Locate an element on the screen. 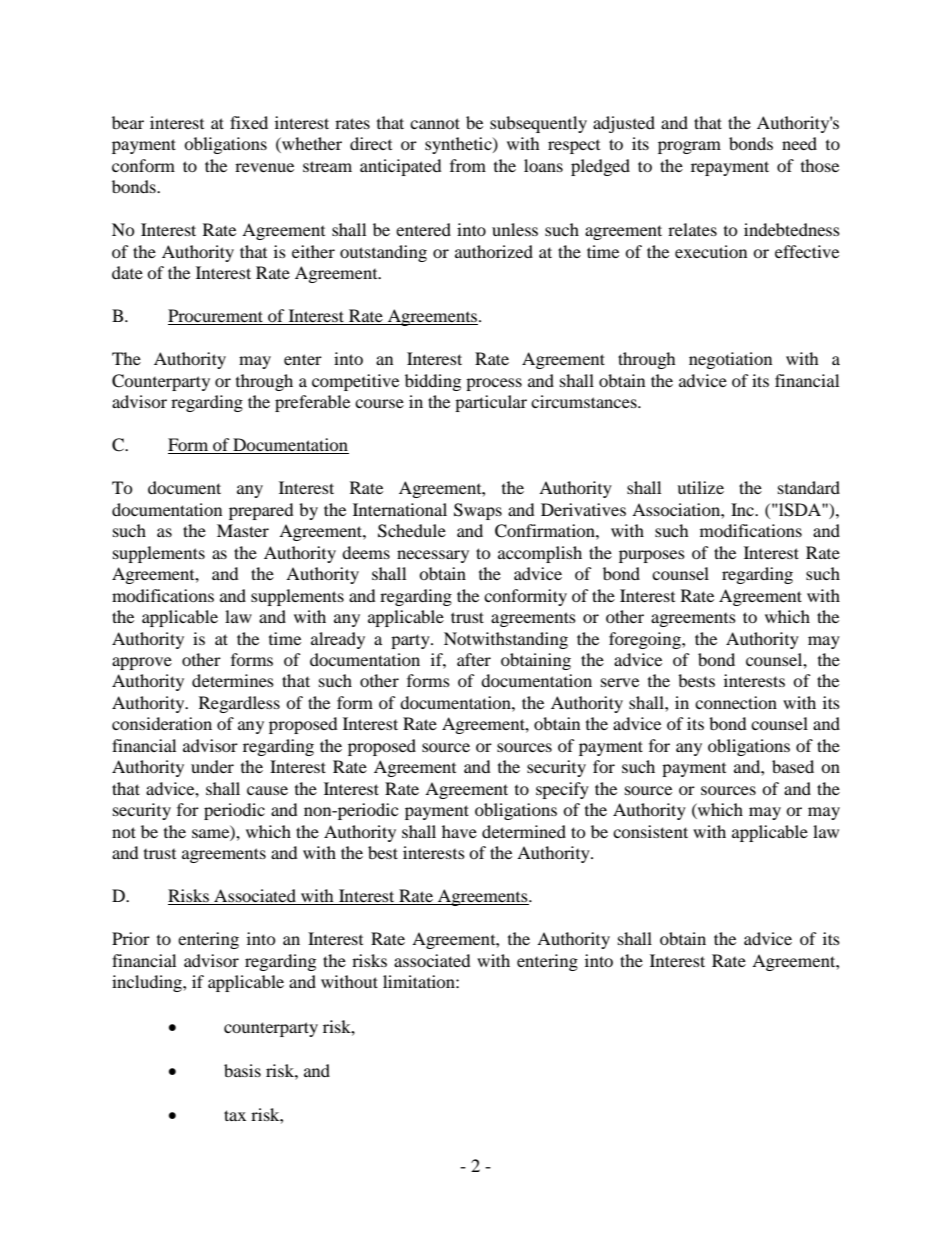  basis is located at coordinates (242, 1070).
